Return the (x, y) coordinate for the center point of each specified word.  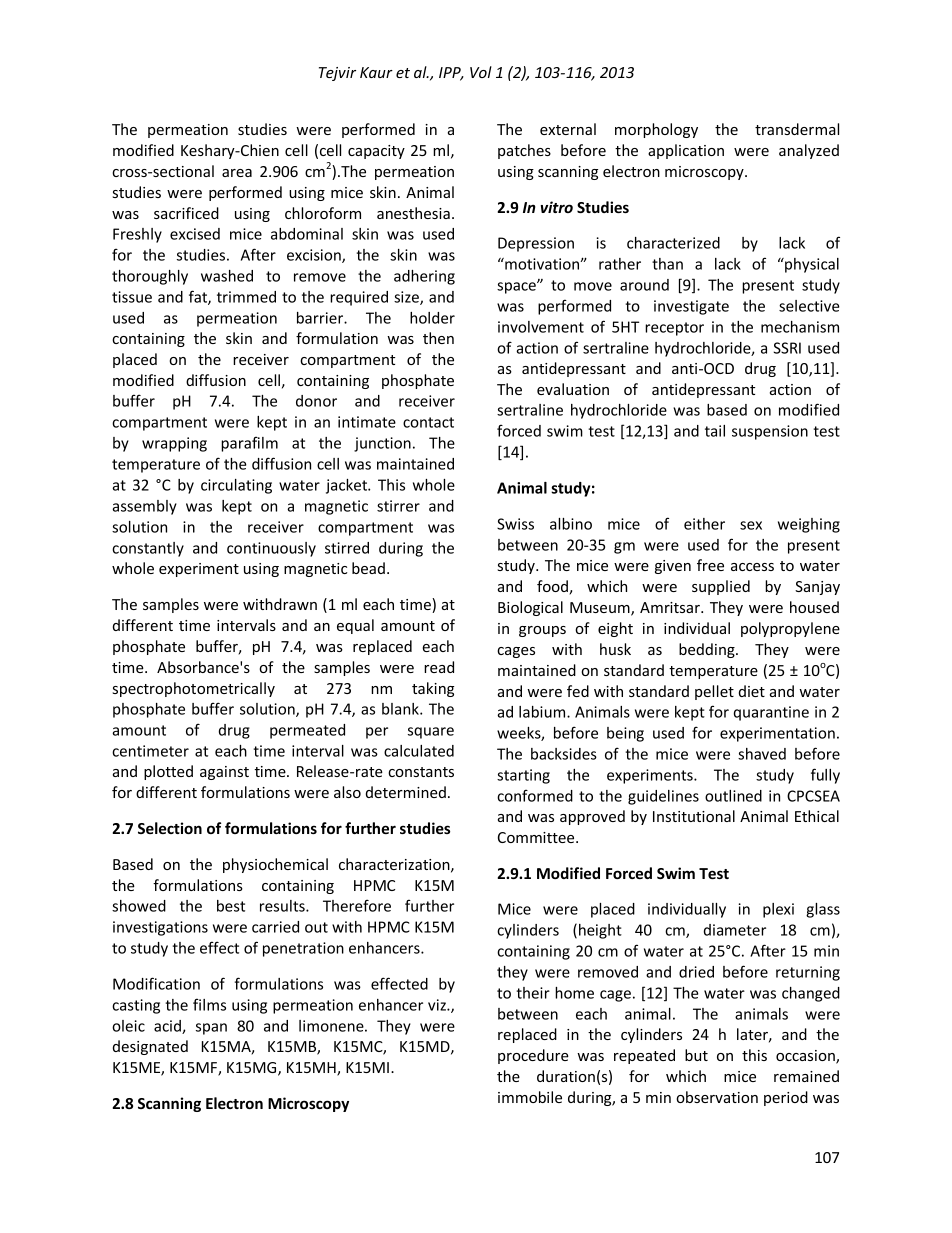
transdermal (797, 129)
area (237, 173)
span (211, 1029)
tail (715, 431)
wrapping (174, 444)
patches (524, 151)
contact (428, 422)
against (224, 773)
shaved (762, 754)
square (431, 733)
